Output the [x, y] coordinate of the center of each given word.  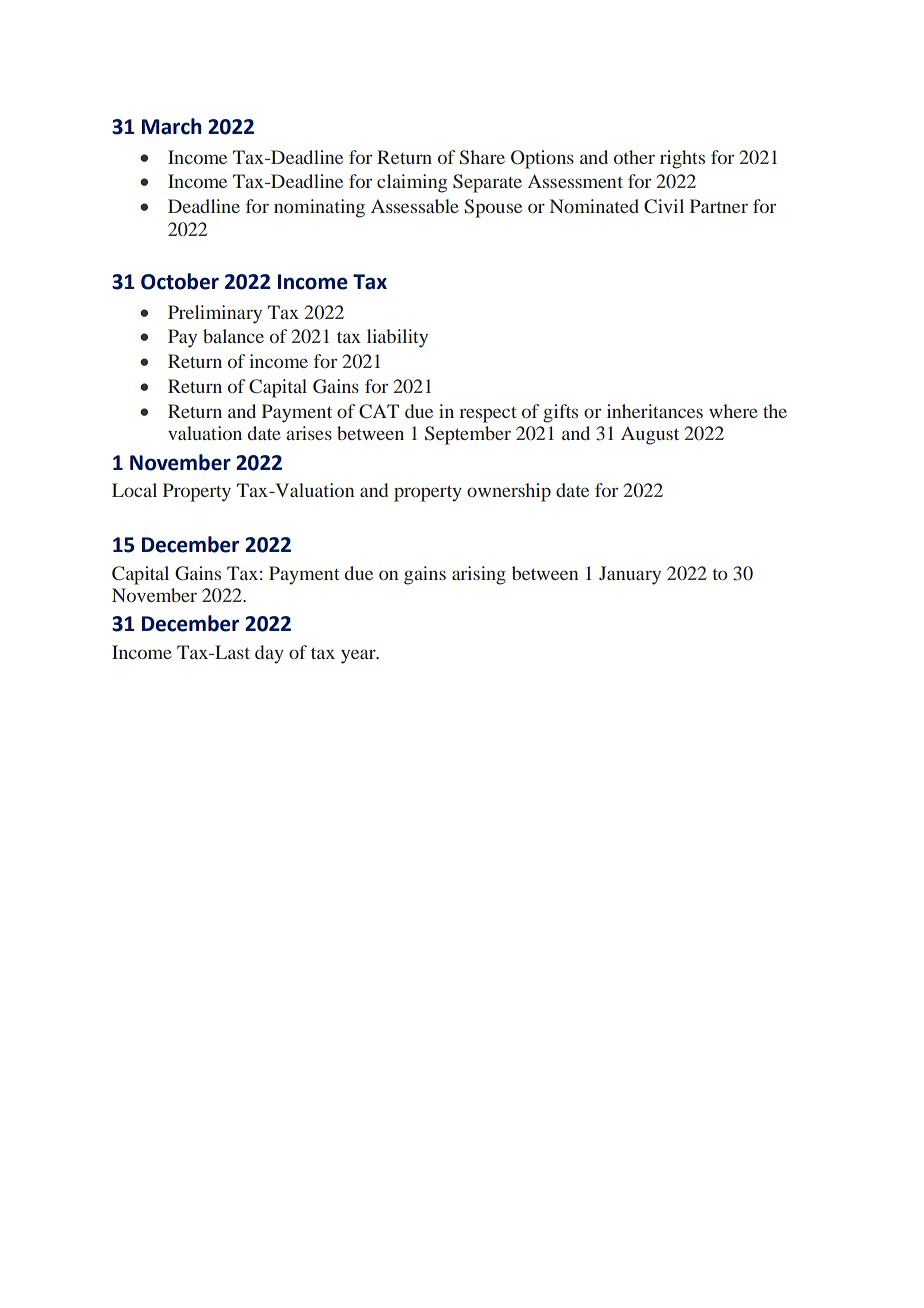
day [269, 654]
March [172, 126]
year [359, 656]
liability [397, 338]
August [650, 435]
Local [134, 490]
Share [482, 157]
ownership [509, 492]
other [634, 157]
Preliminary [215, 314]
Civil [664, 206]
